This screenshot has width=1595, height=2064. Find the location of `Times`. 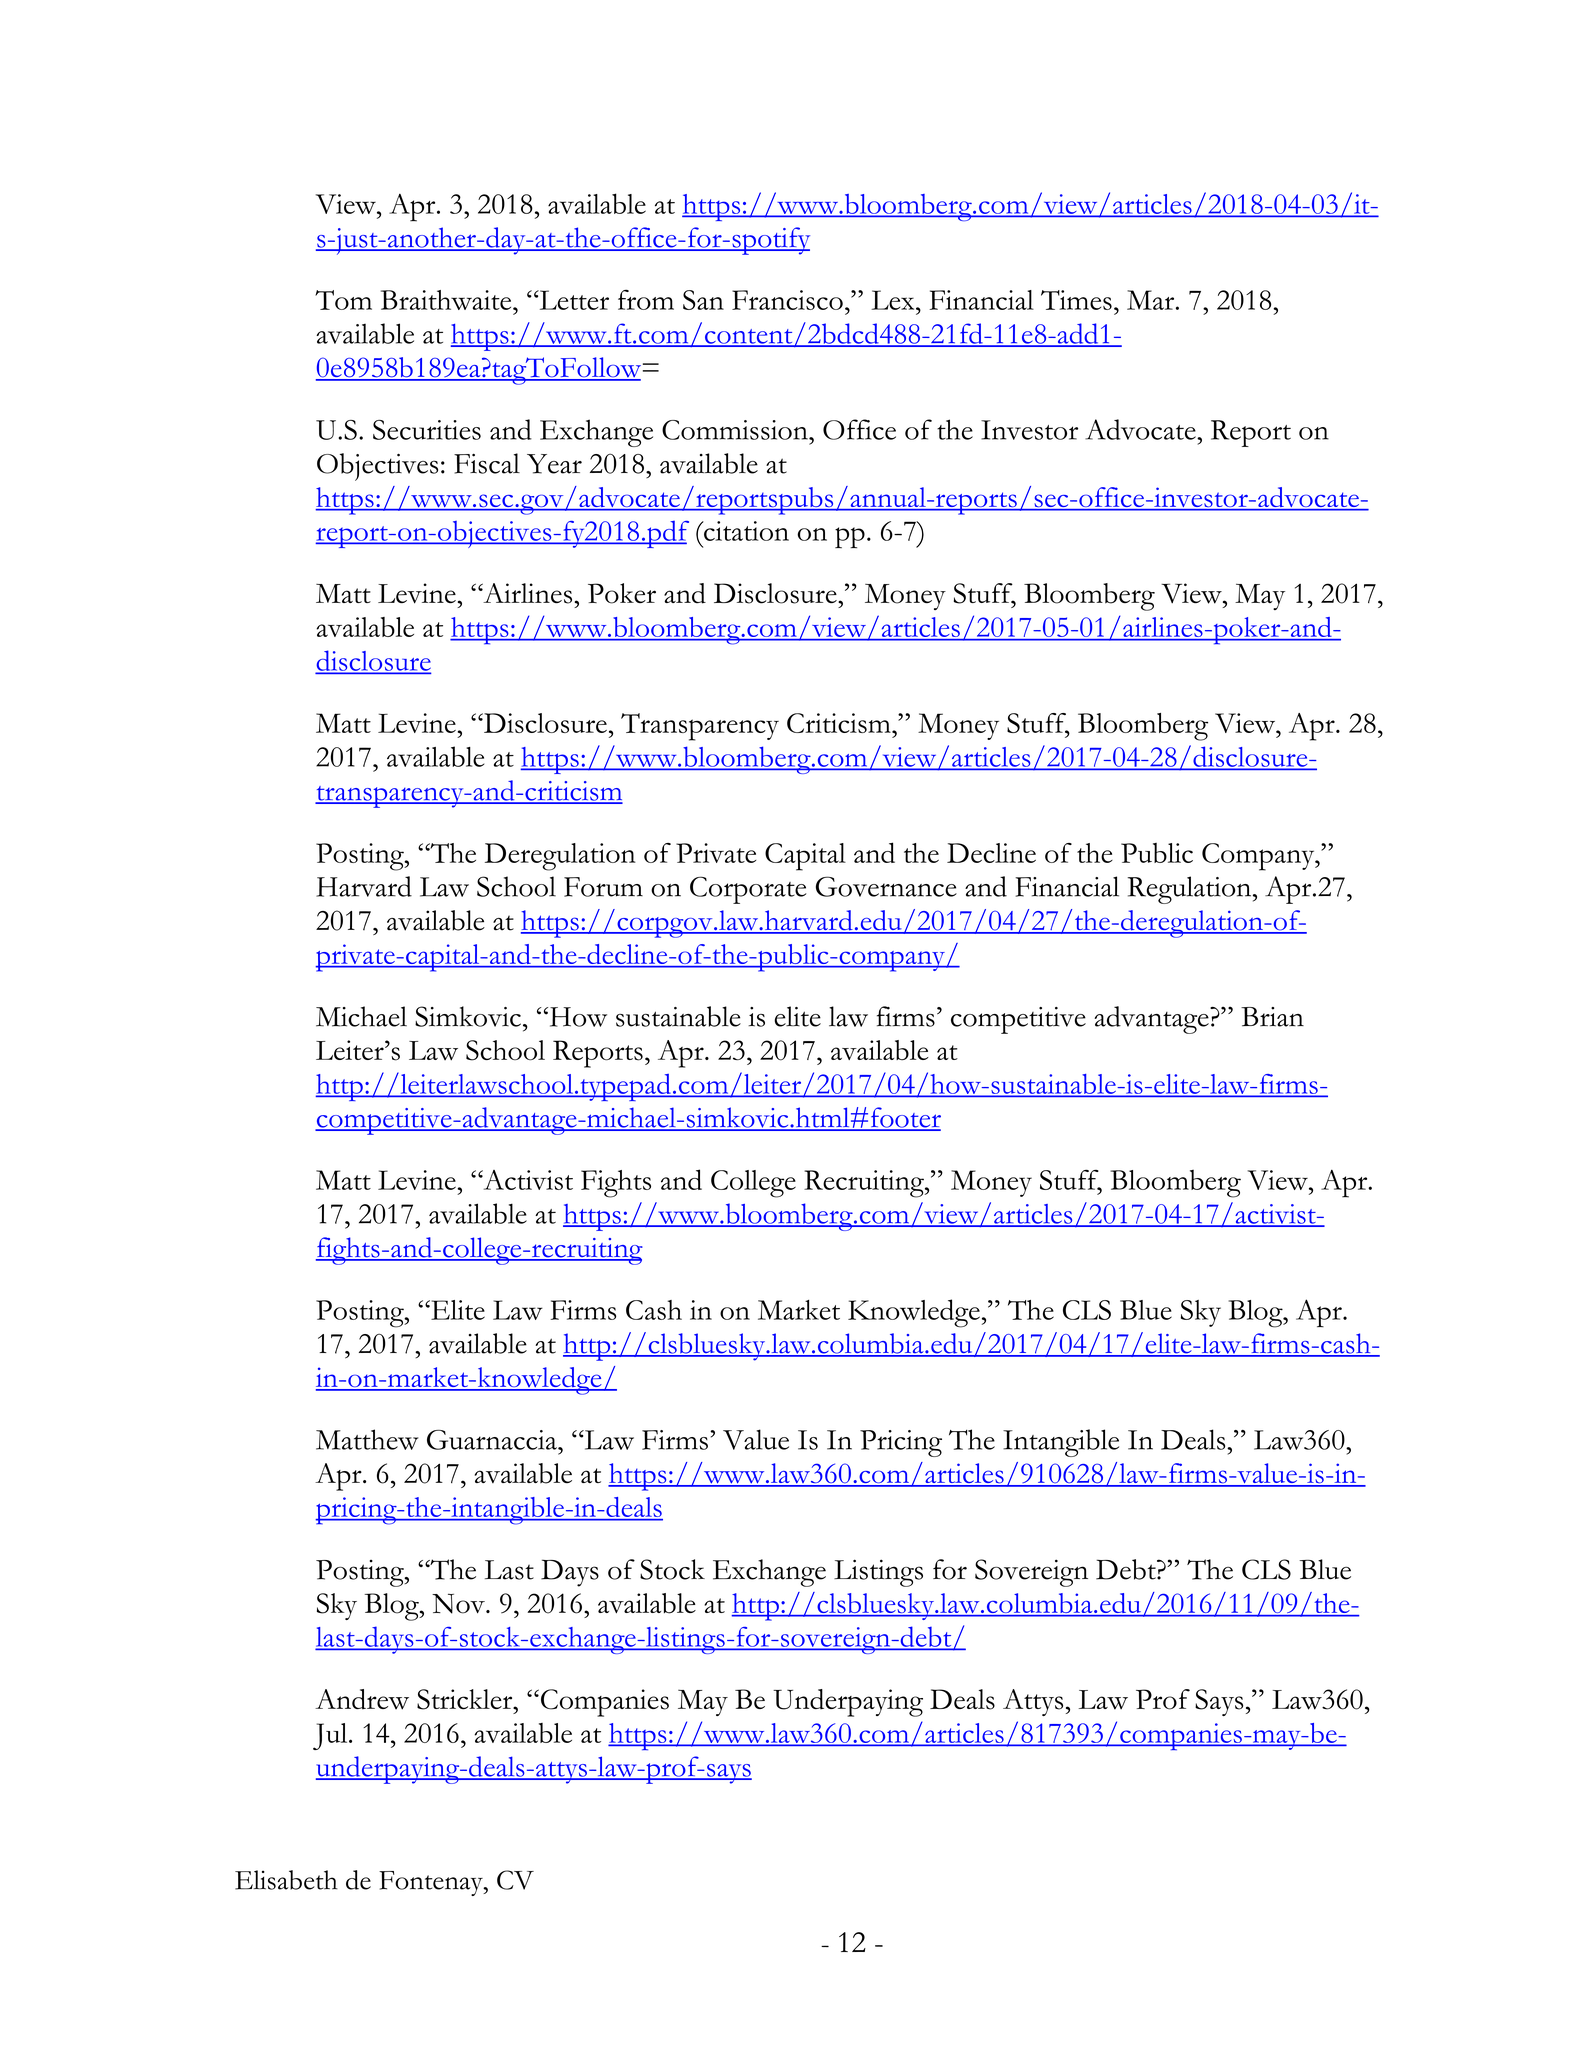

Times is located at coordinates (1076, 300).
